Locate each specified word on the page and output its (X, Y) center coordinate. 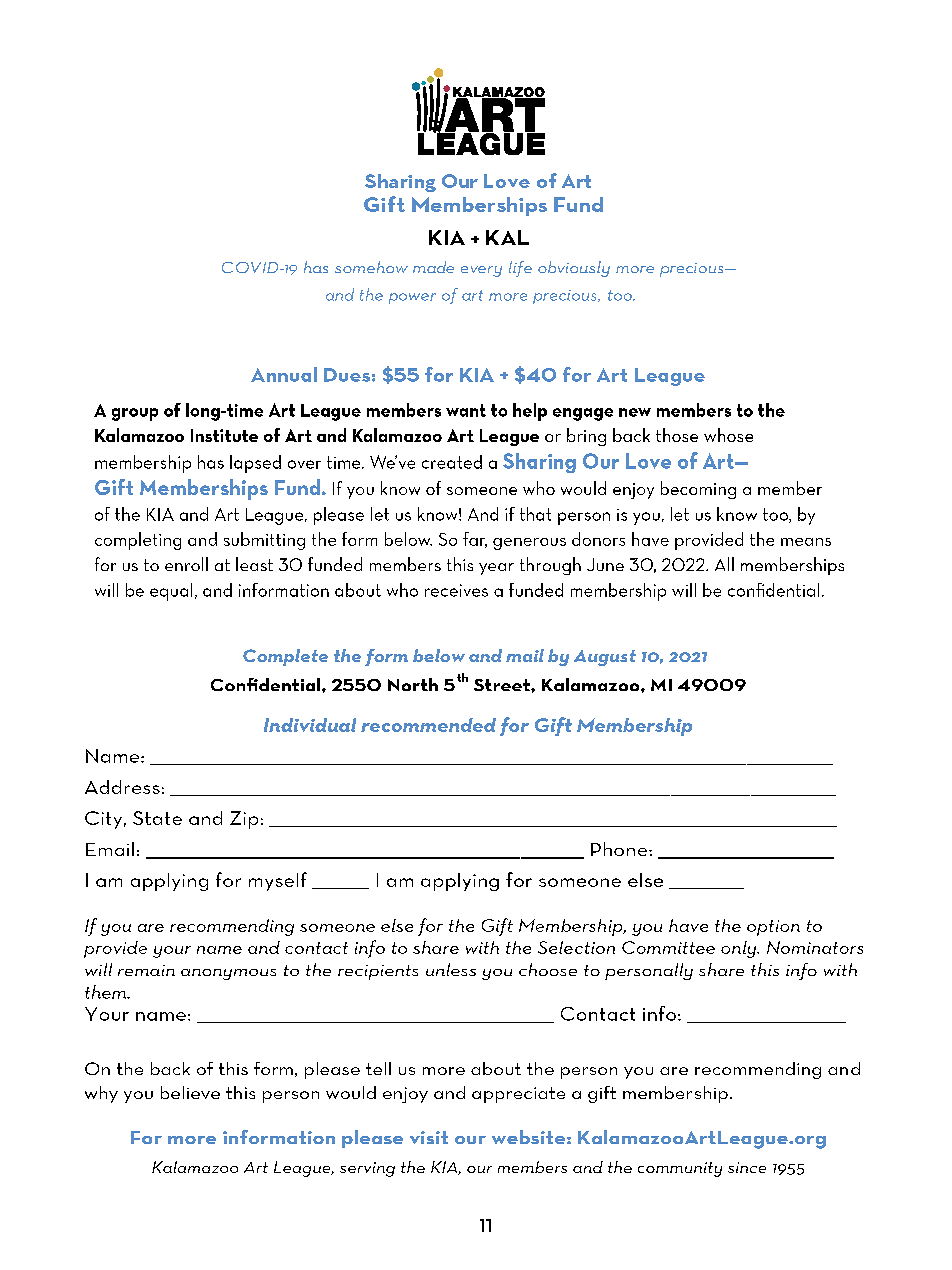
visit (429, 1137)
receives (456, 590)
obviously (574, 269)
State (157, 818)
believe (190, 1092)
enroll (186, 564)
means (806, 542)
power (412, 298)
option (773, 928)
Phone (620, 849)
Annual (284, 374)
